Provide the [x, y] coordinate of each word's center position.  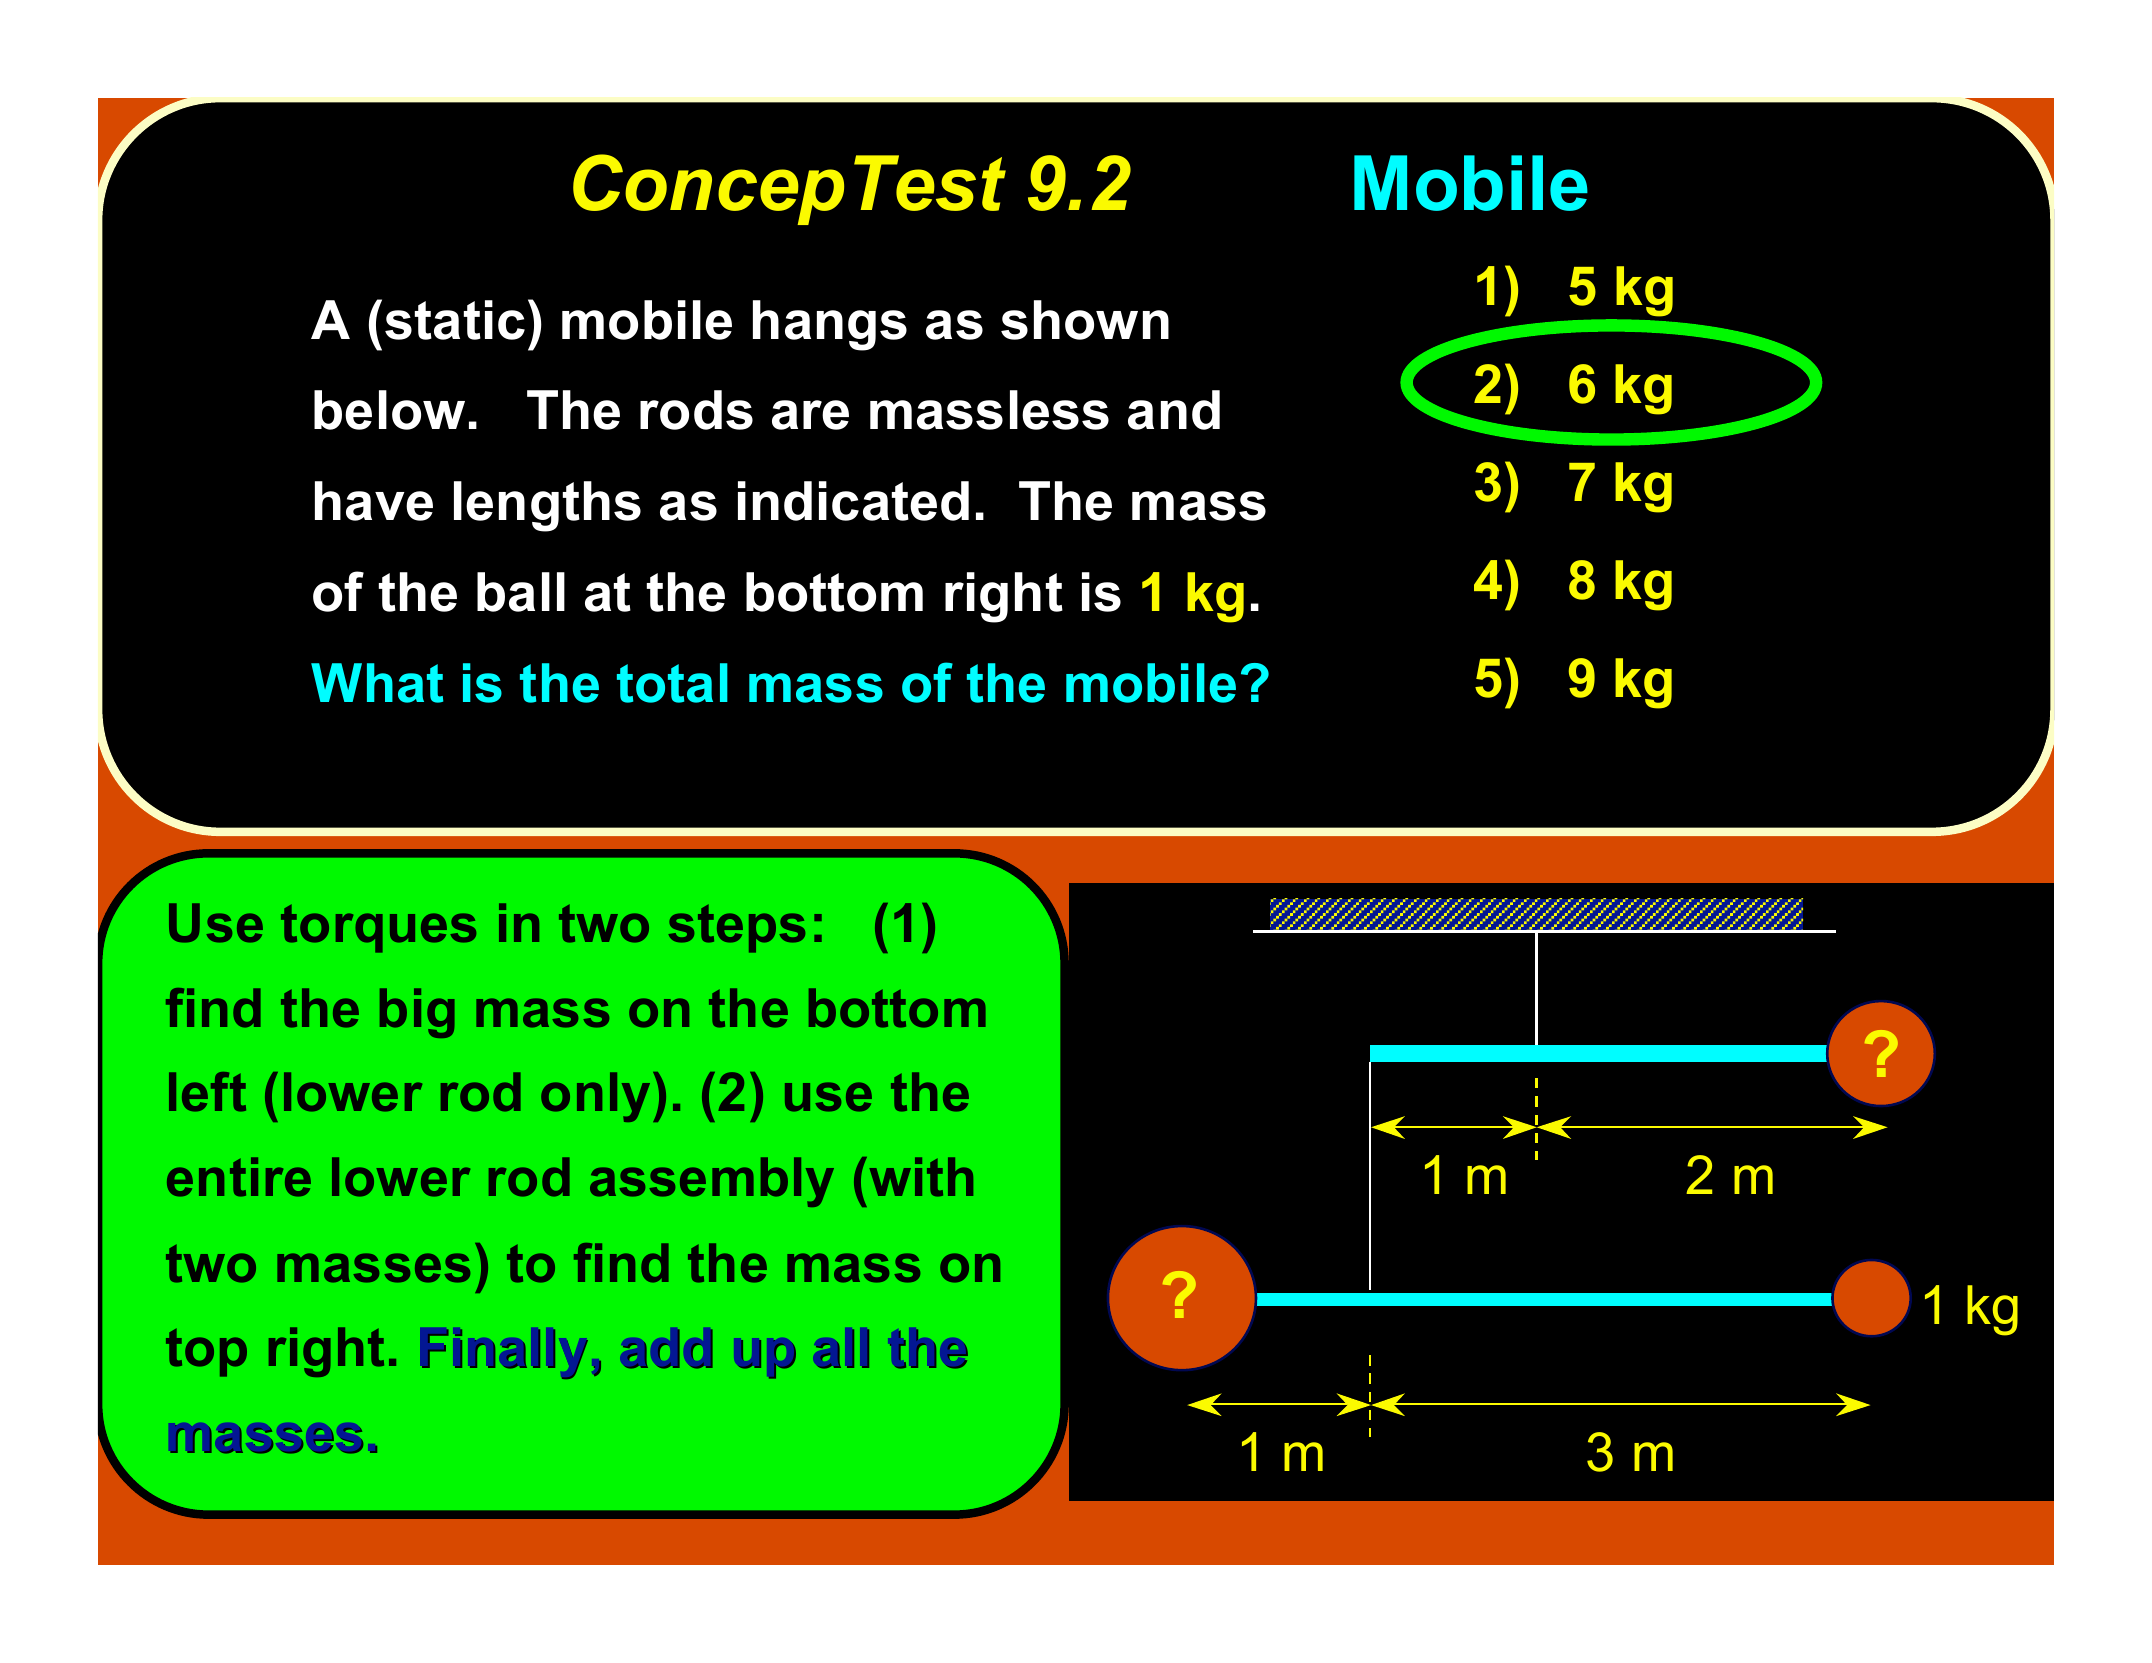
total [672, 683]
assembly [712, 1182]
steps [737, 929]
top [206, 1353]
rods [696, 410]
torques [378, 929]
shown [1085, 320]
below [389, 410]
